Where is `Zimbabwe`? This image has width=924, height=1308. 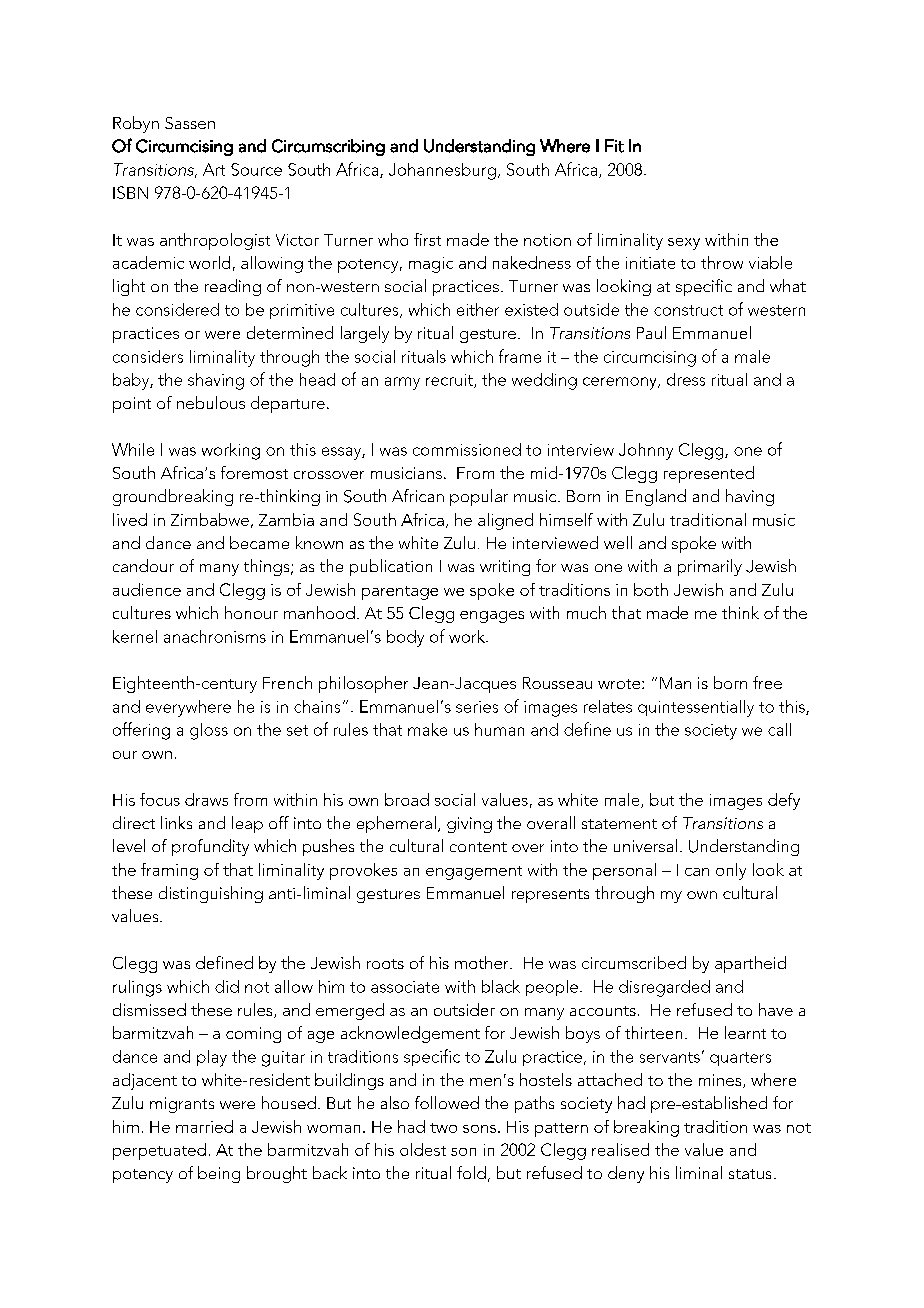 Zimbabwe is located at coordinates (210, 519).
